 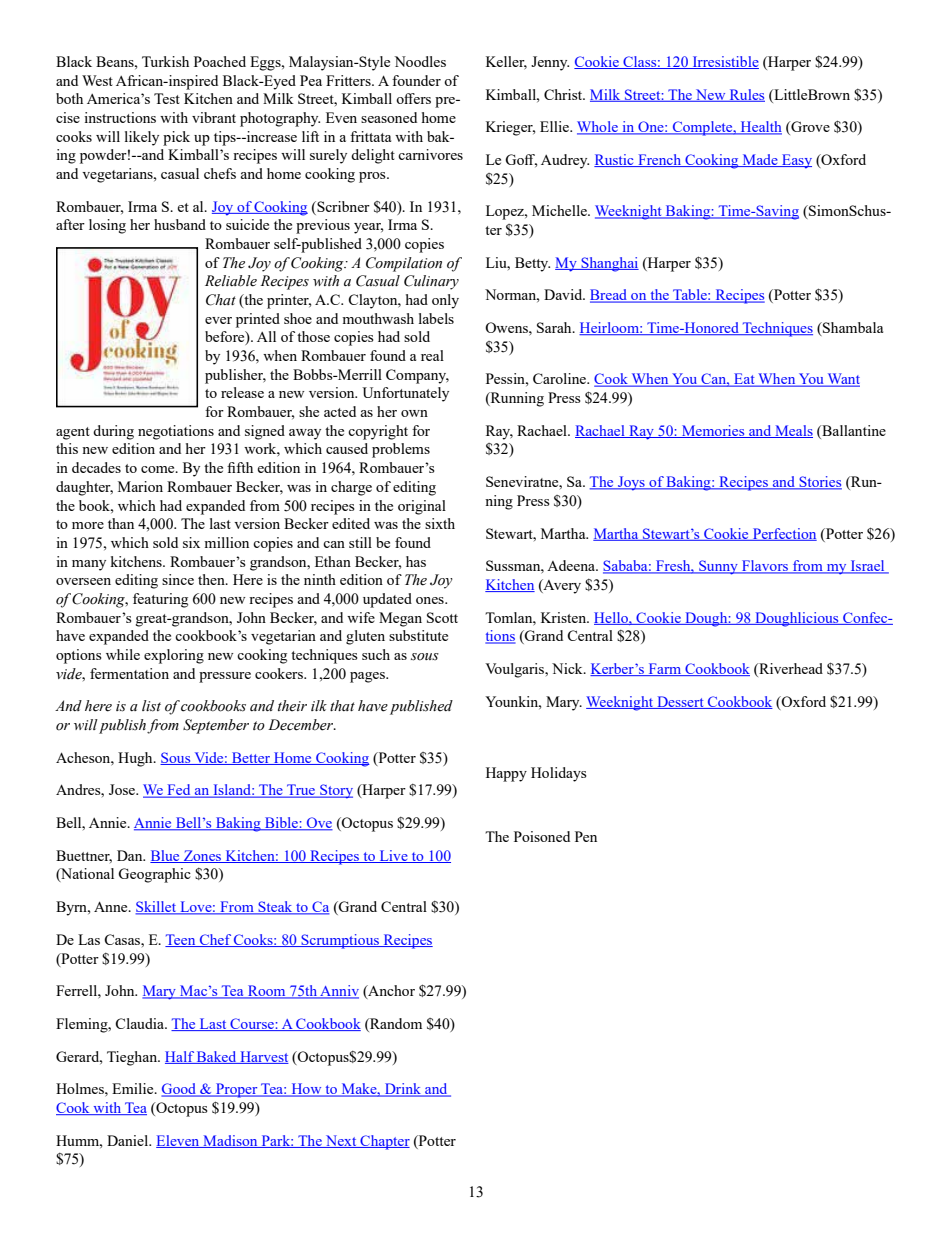 I want to click on Good, so click(x=179, y=1090).
